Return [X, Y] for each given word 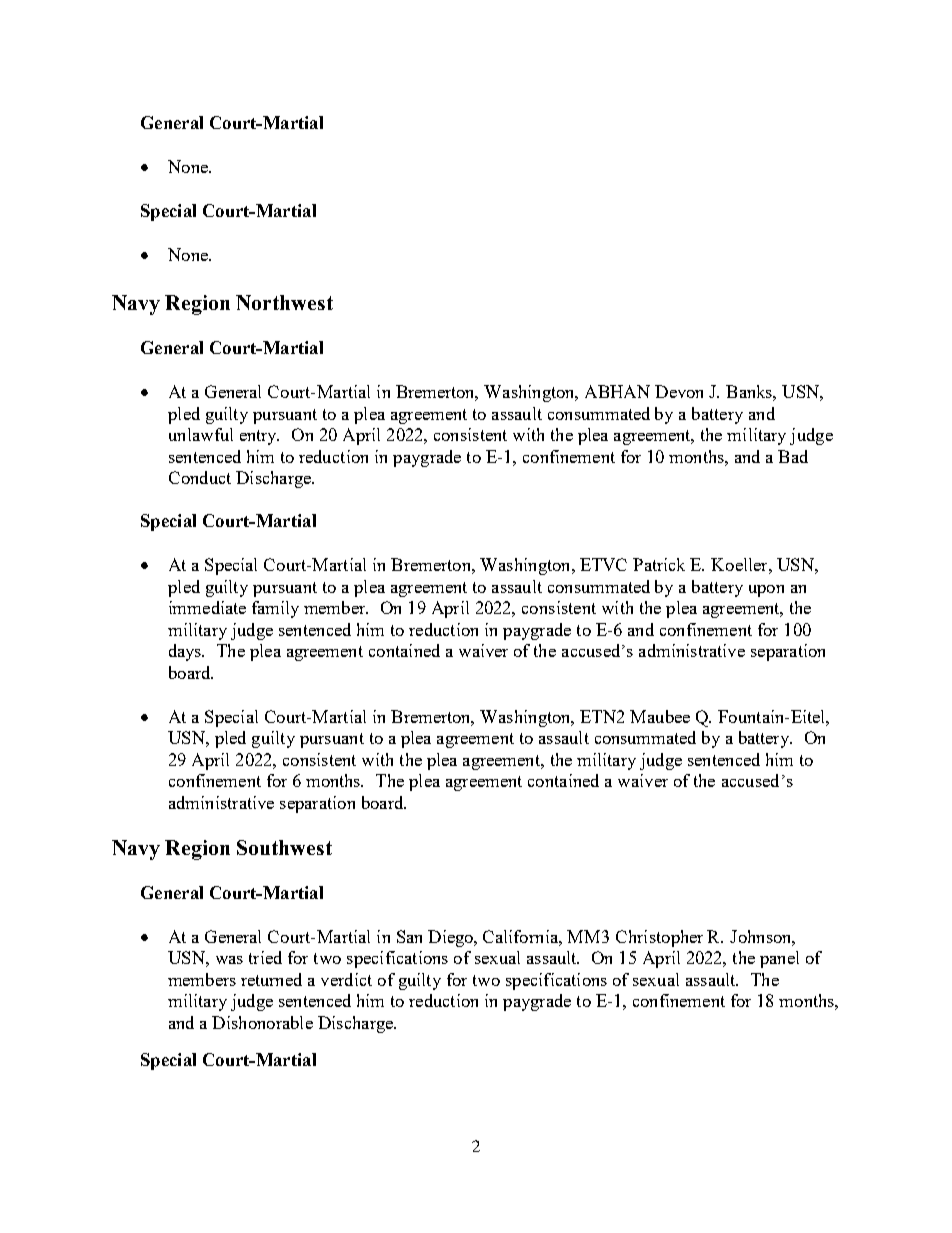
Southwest [284, 847]
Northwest [284, 302]
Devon [679, 391]
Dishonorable [262, 1022]
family [275, 609]
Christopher [659, 938]
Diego [451, 938]
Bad [793, 456]
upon [766, 591]
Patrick [659, 564]
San [409, 936]
